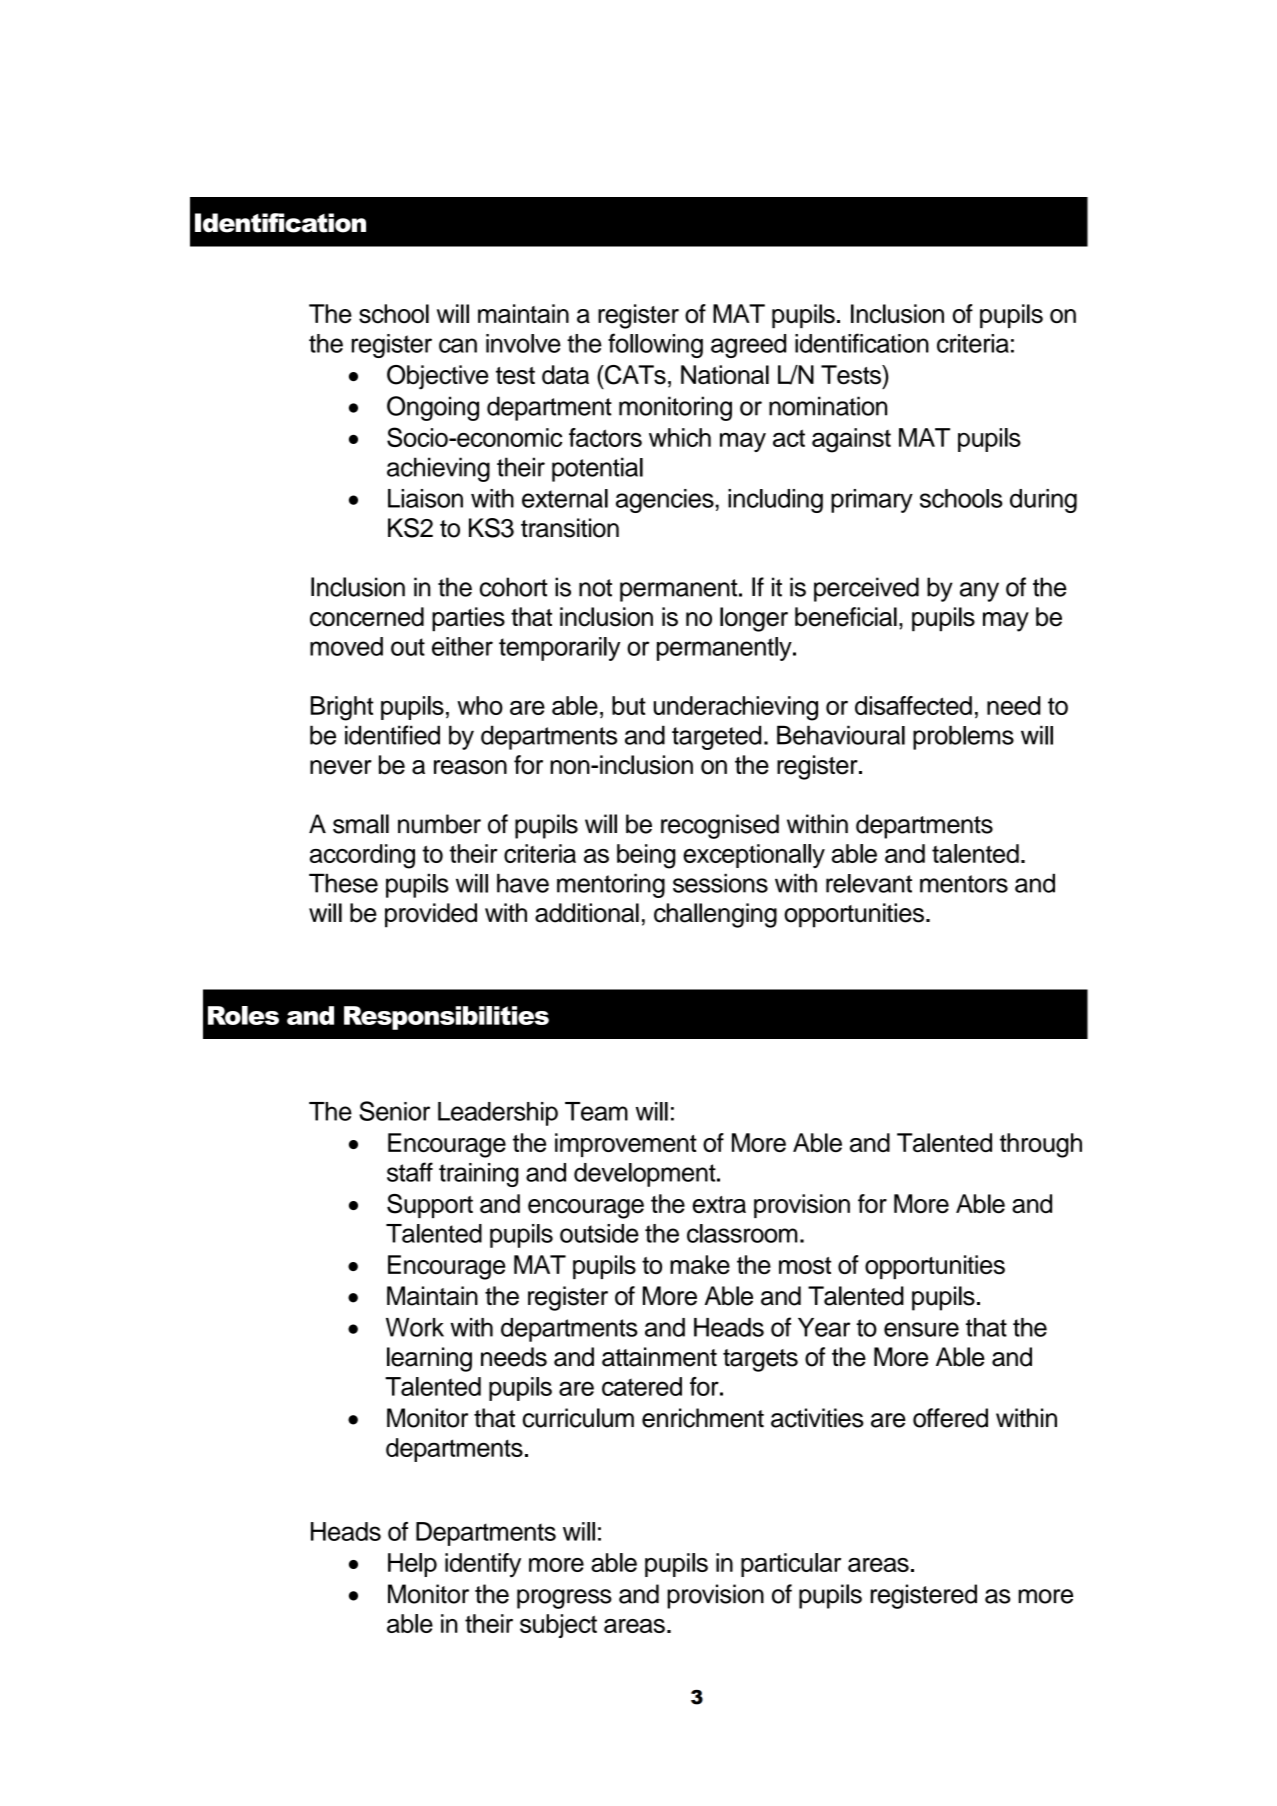 Image resolution: width=1277 pixels, height=1806 pixels. Describe the element at coordinates (700, 1265) in the screenshot. I see `make` at that location.
